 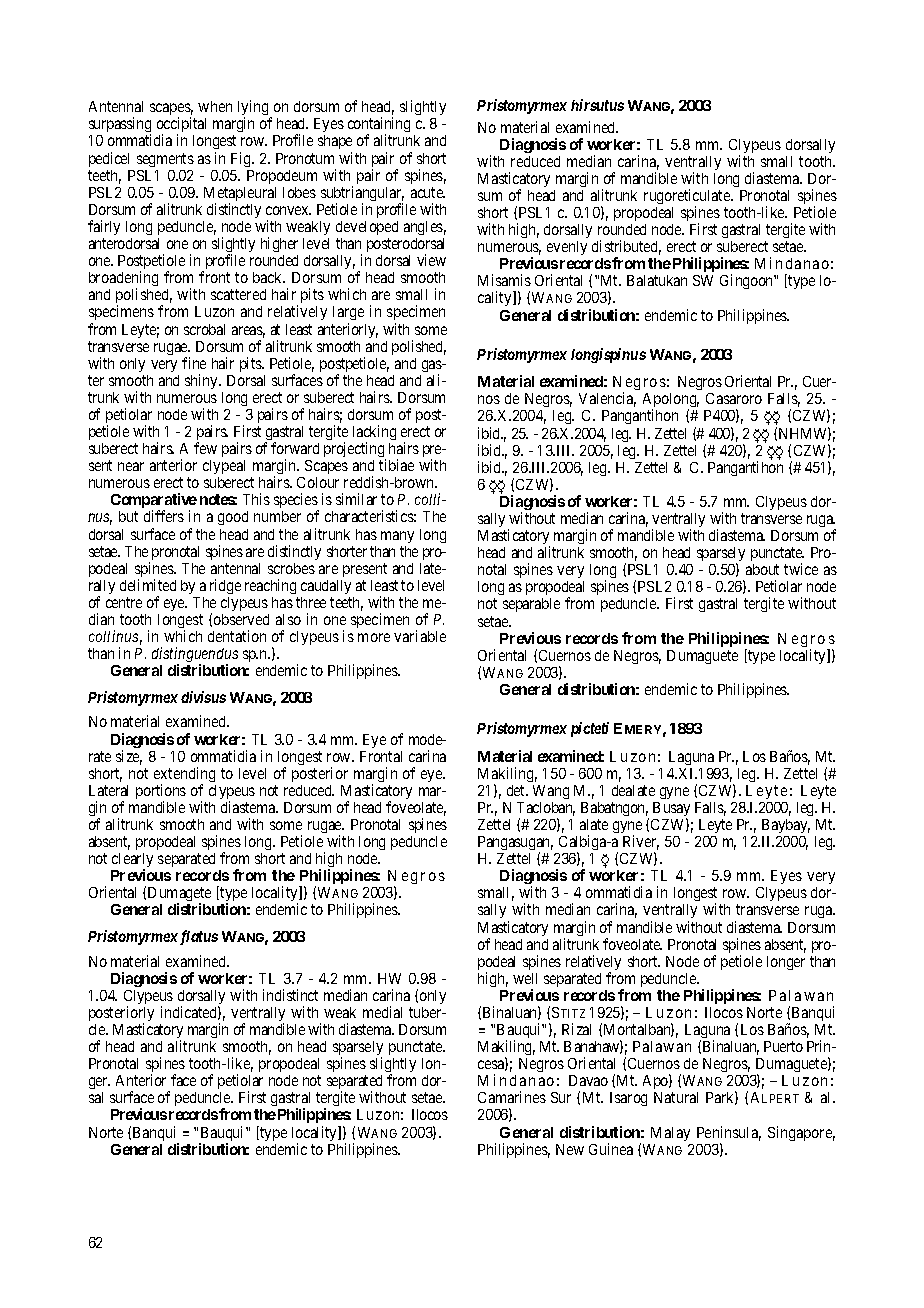 What do you see at coordinates (676, 1097) in the screenshot?
I see `Natural` at bounding box center [676, 1097].
